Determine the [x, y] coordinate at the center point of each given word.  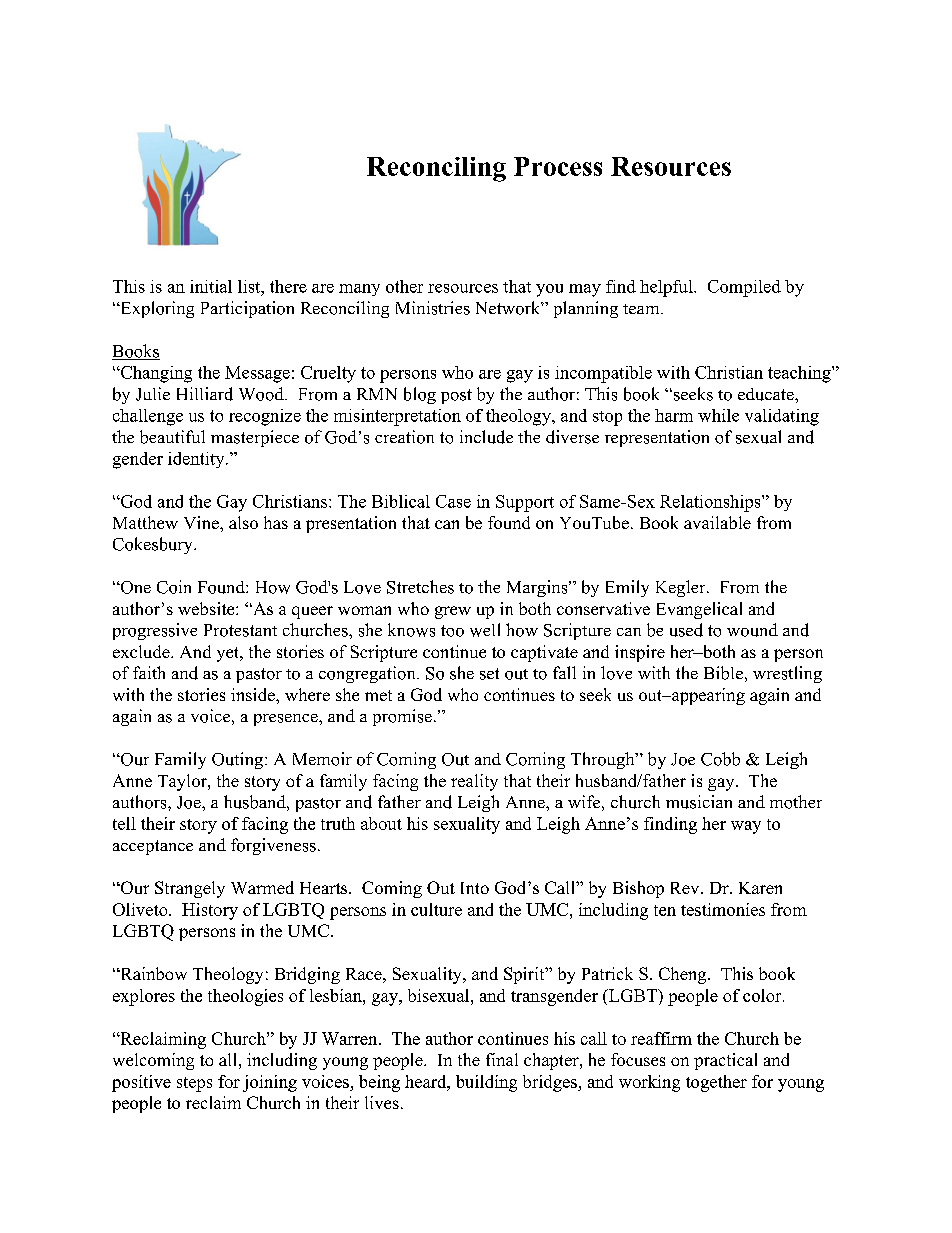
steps [194, 1084]
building [486, 1083]
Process [558, 166]
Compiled [744, 288]
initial [211, 286]
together [716, 1083]
